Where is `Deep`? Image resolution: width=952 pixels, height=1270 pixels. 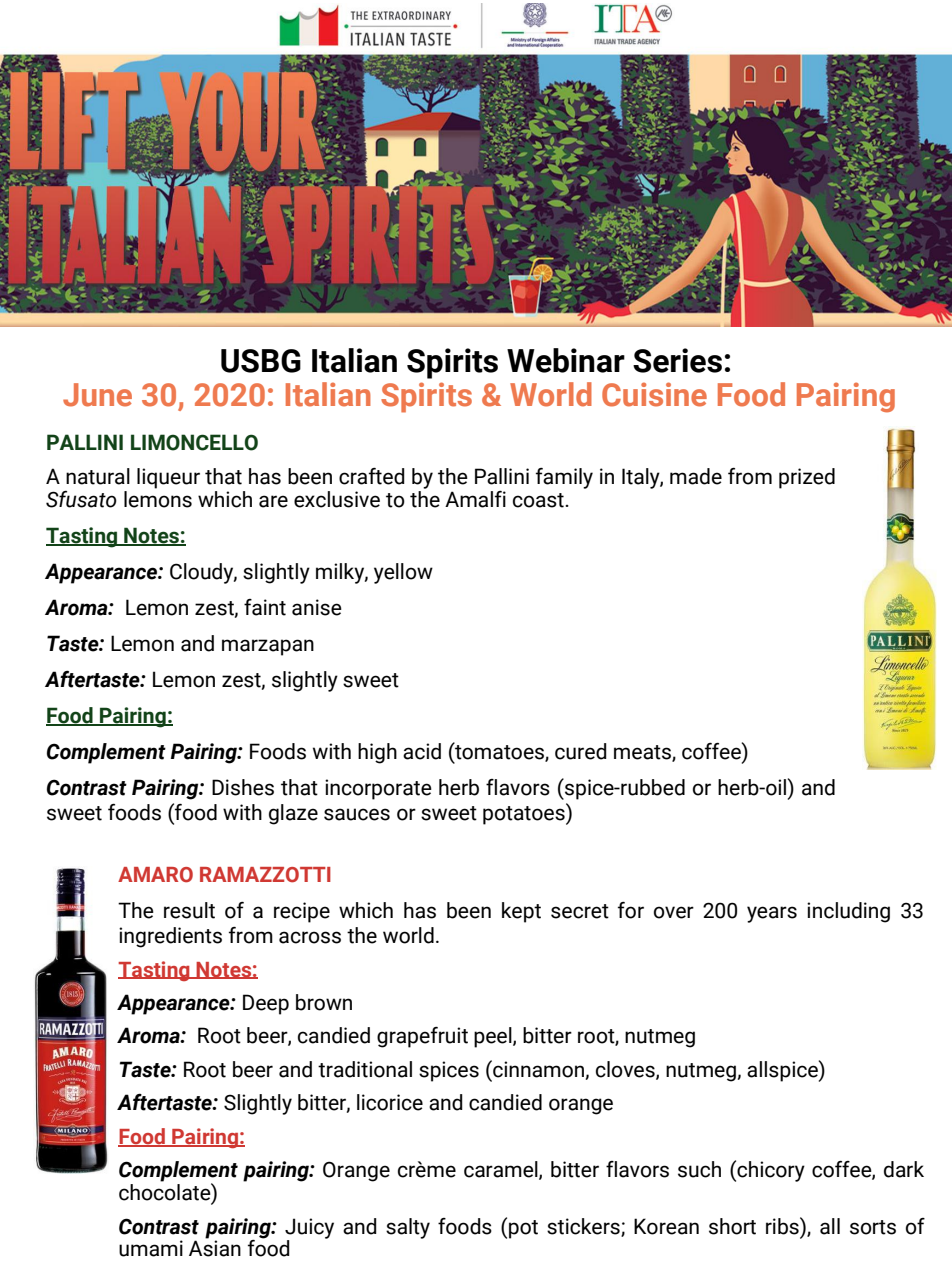
Deep is located at coordinates (266, 1004).
